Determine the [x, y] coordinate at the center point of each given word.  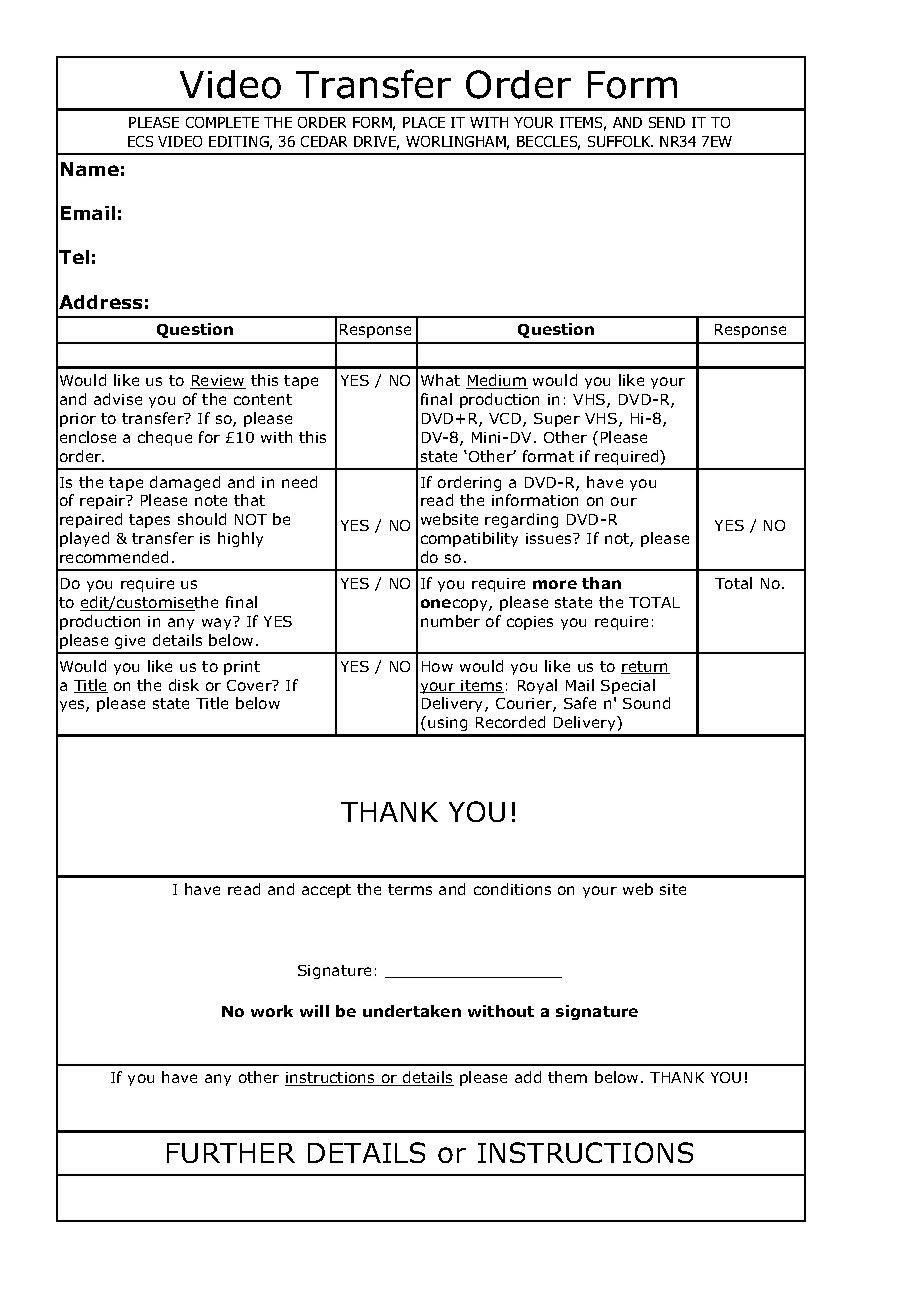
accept [326, 891]
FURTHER [231, 1153]
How [437, 666]
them [567, 1077]
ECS [140, 141]
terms [410, 889]
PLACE [424, 122]
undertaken [412, 1011]
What [440, 380]
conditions [512, 889]
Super [557, 420]
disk [184, 685]
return [645, 667]
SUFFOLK [620, 141]
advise [118, 399]
